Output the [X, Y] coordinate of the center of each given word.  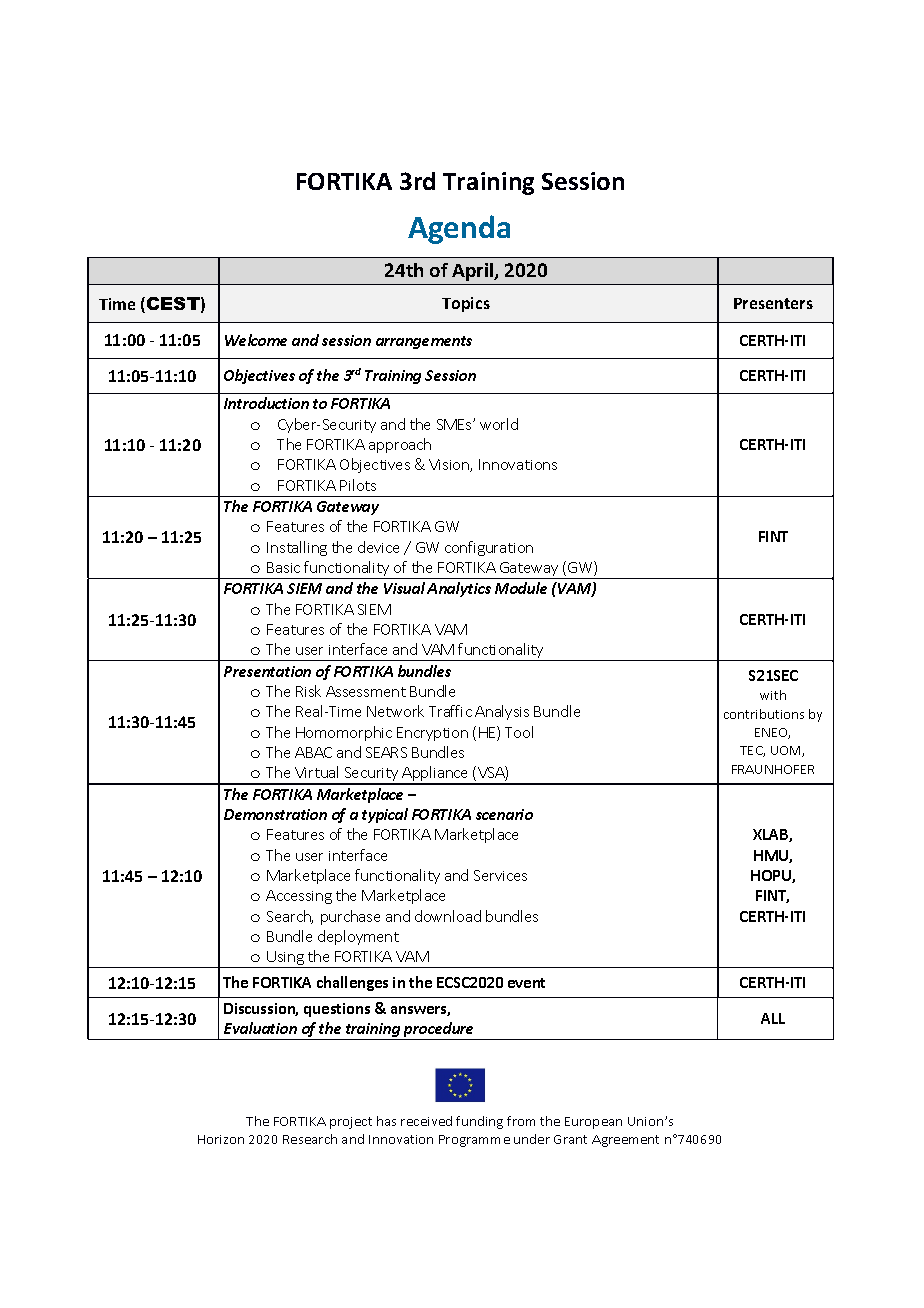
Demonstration [275, 814]
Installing [297, 548]
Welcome [256, 340]
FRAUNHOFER [773, 769]
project [351, 1123]
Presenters [773, 303]
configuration [489, 548]
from [521, 1121]
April [474, 272]
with [773, 695]
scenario [504, 814]
